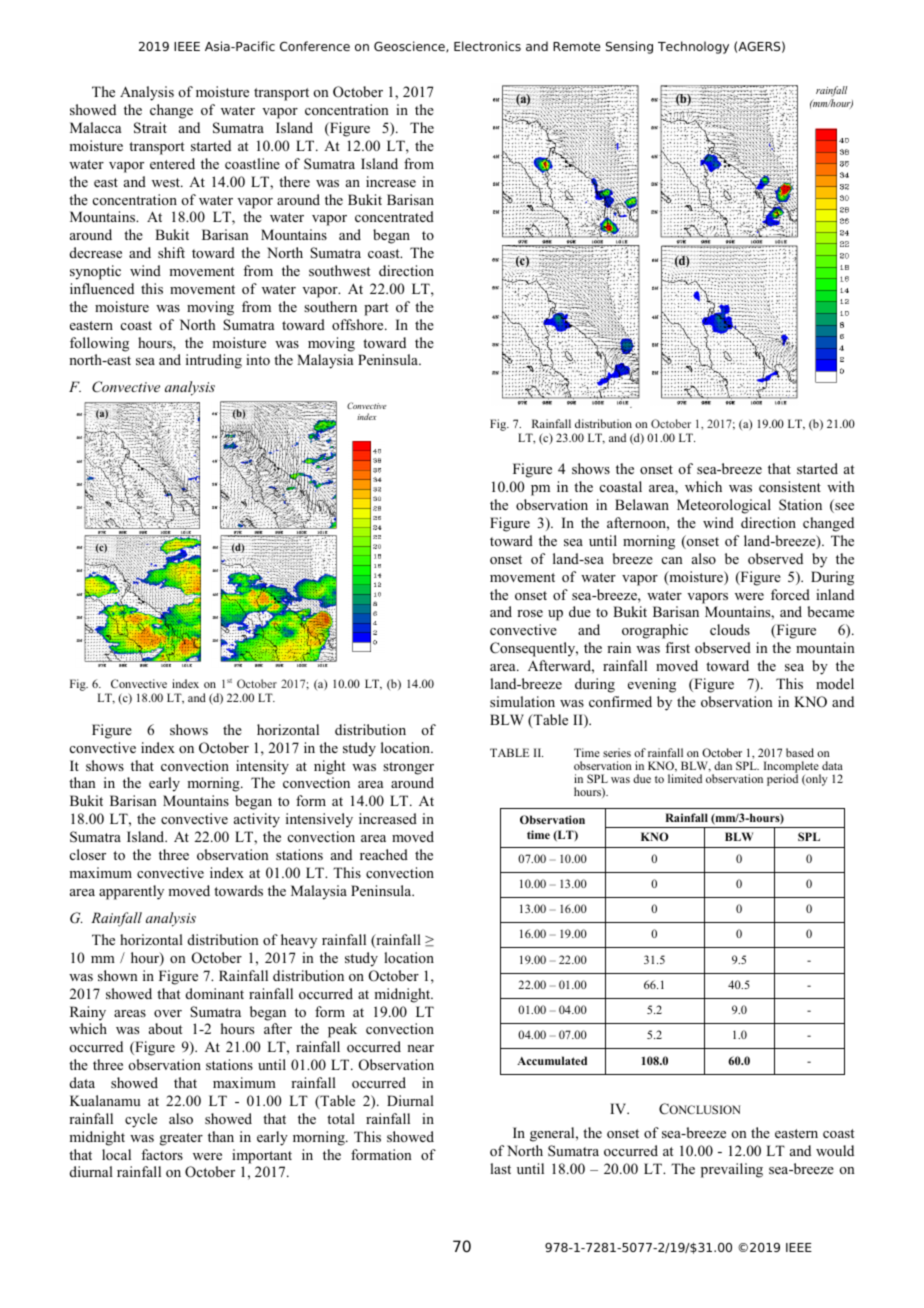  Describe the element at coordinates (693, 47) in the image. I see `Technology` at that location.
